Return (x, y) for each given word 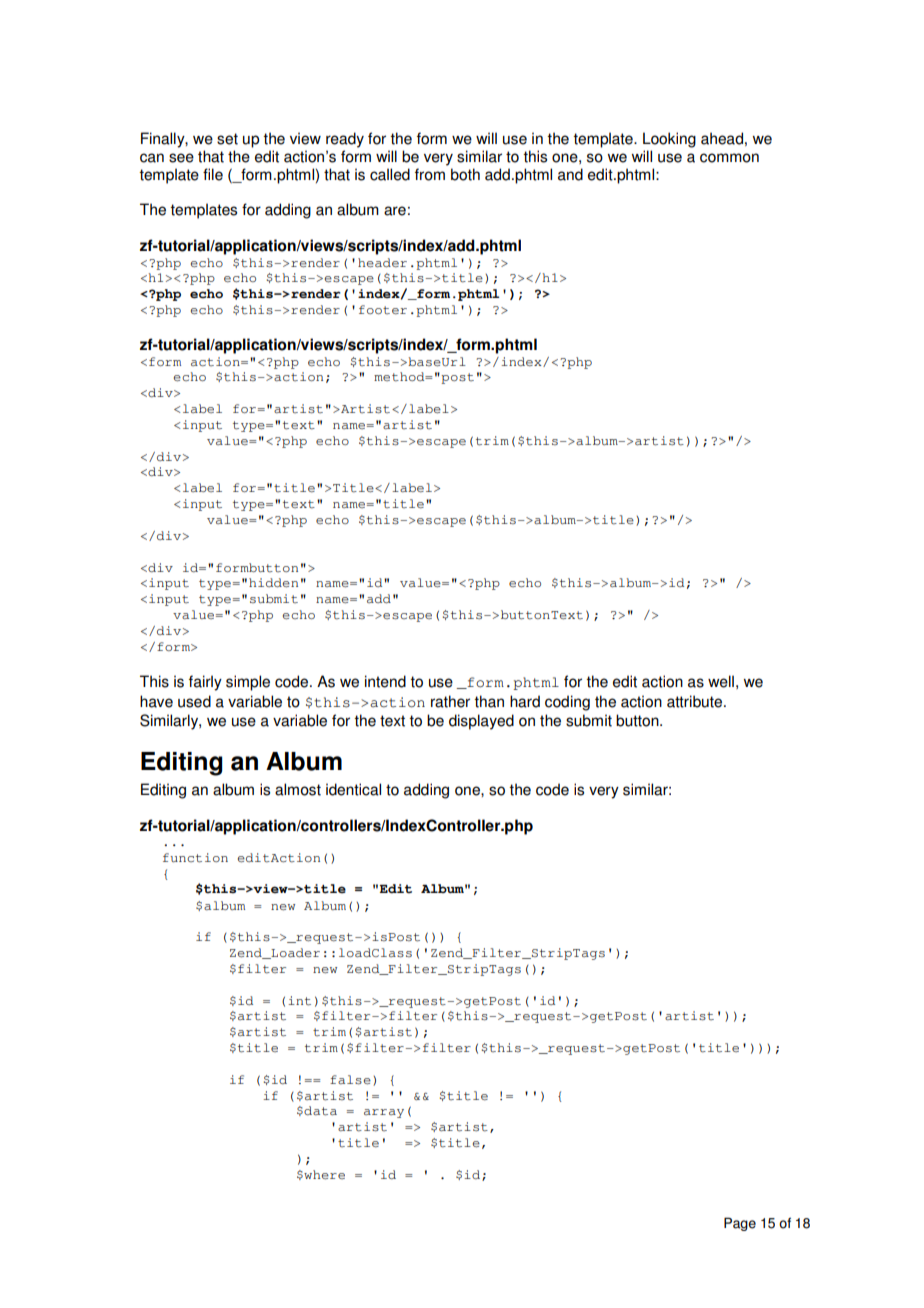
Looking (669, 140)
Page (740, 1224)
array (384, 1113)
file (213, 174)
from (430, 174)
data (320, 1111)
